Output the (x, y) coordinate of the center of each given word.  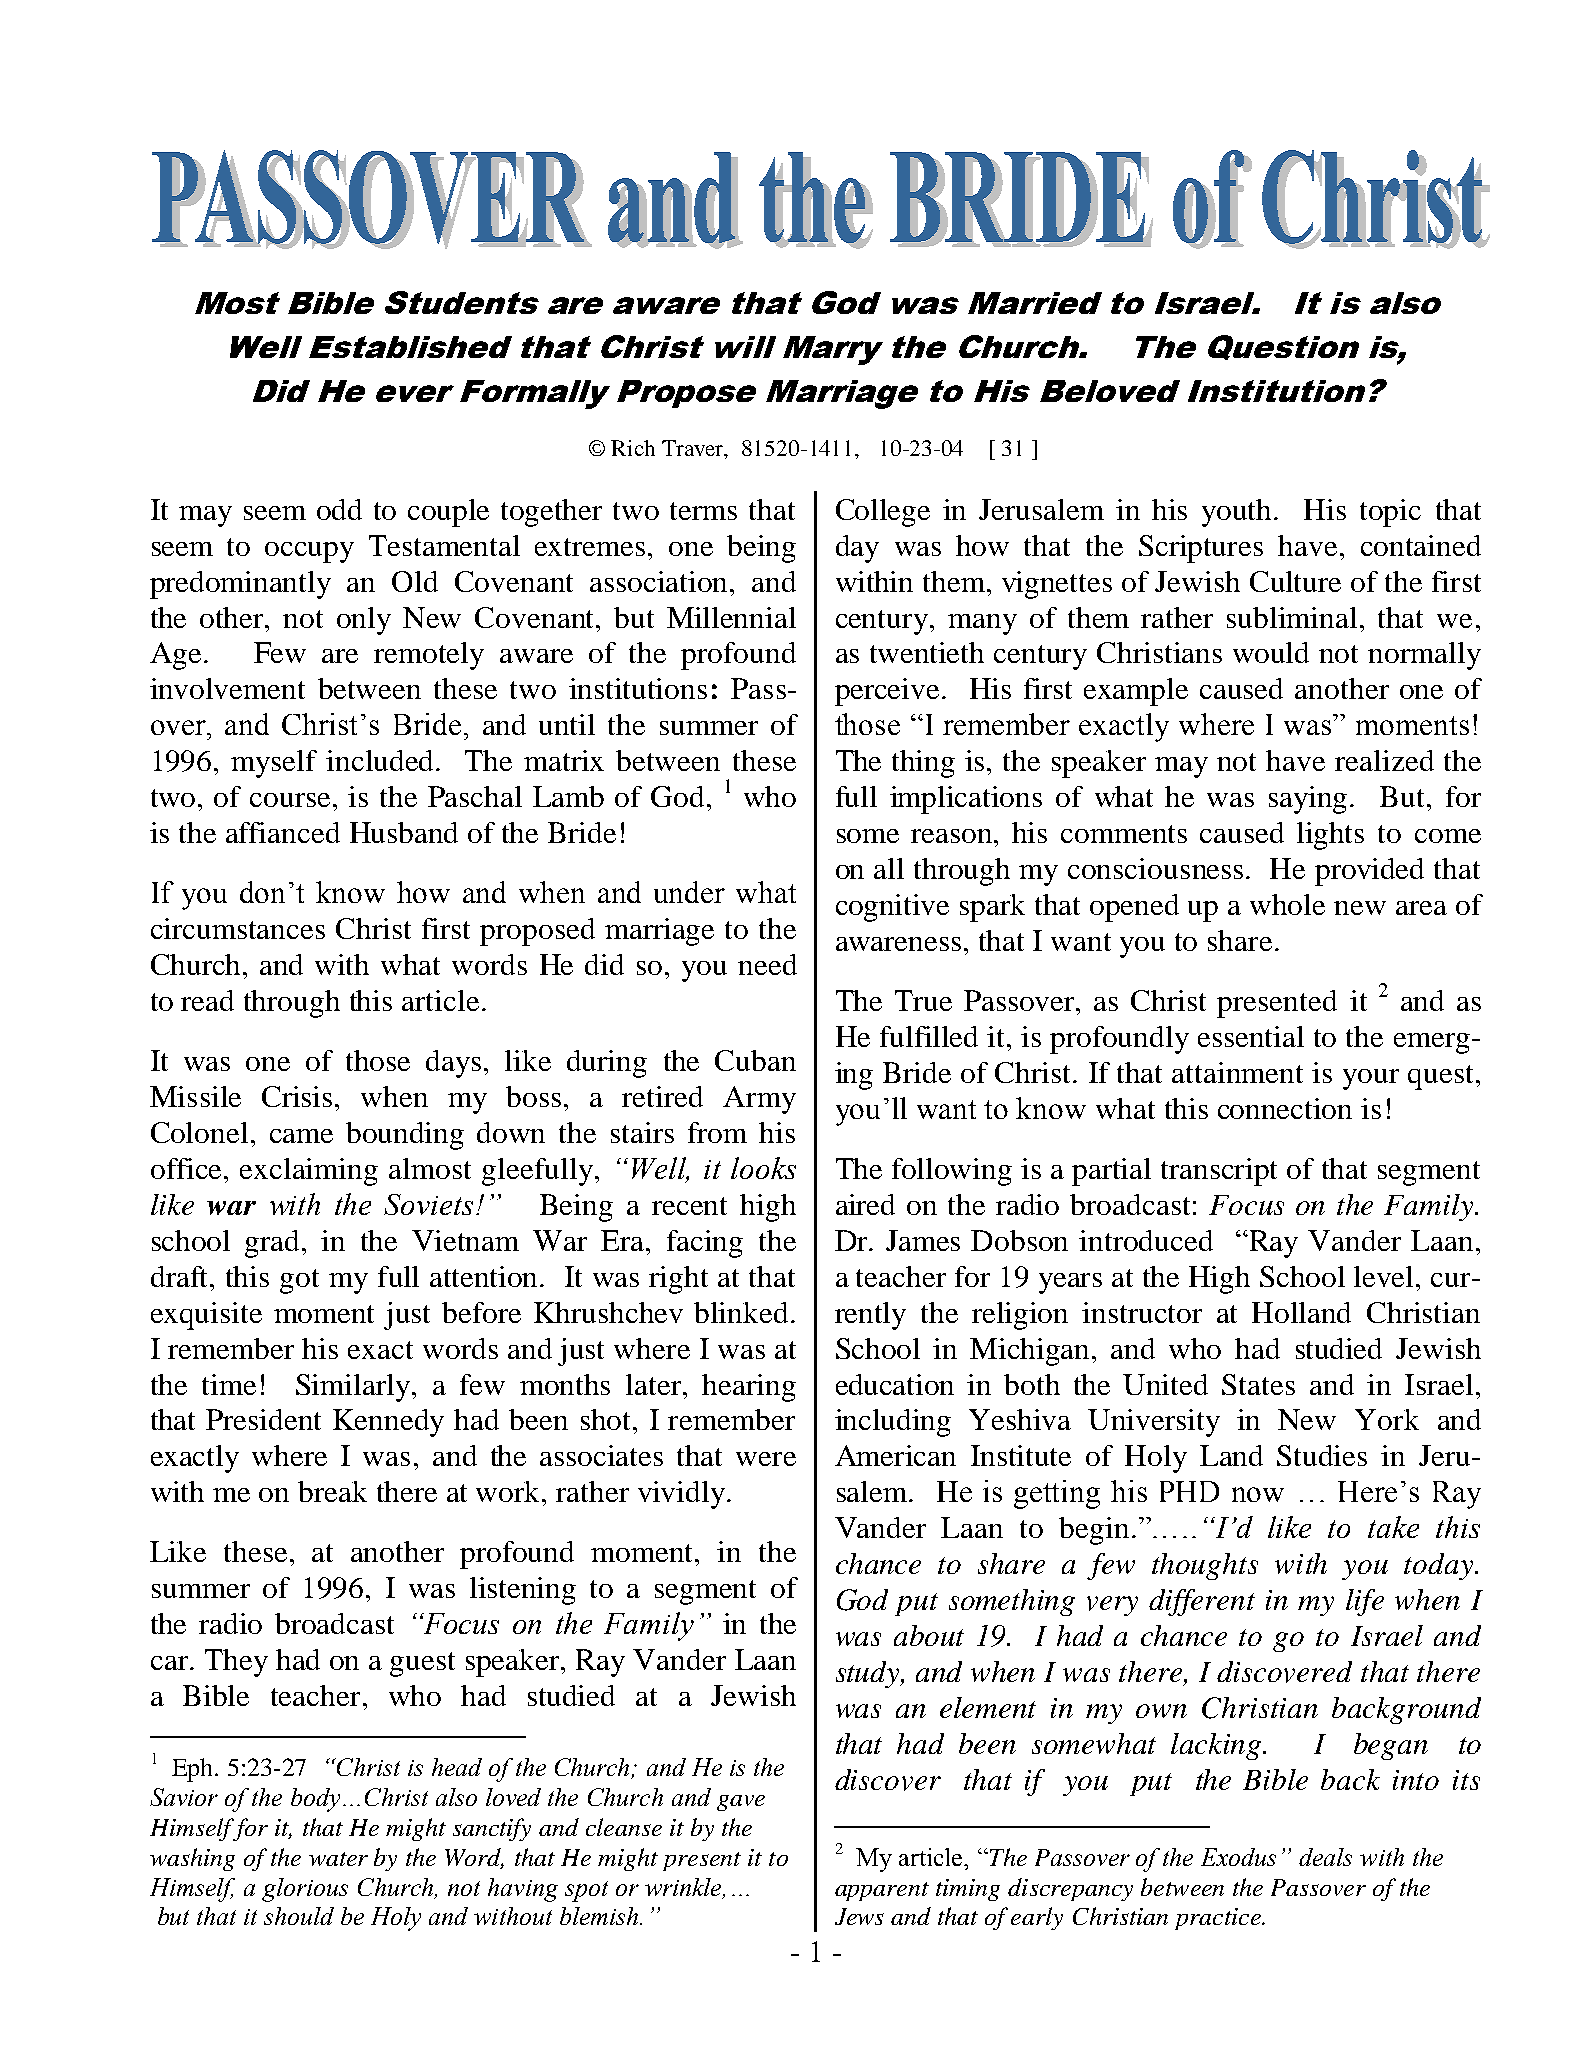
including (893, 1423)
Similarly (354, 1388)
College (883, 513)
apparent (882, 1891)
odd (339, 509)
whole (1287, 904)
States (1258, 1384)
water (338, 1859)
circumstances (238, 928)
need (767, 964)
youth (1238, 513)
